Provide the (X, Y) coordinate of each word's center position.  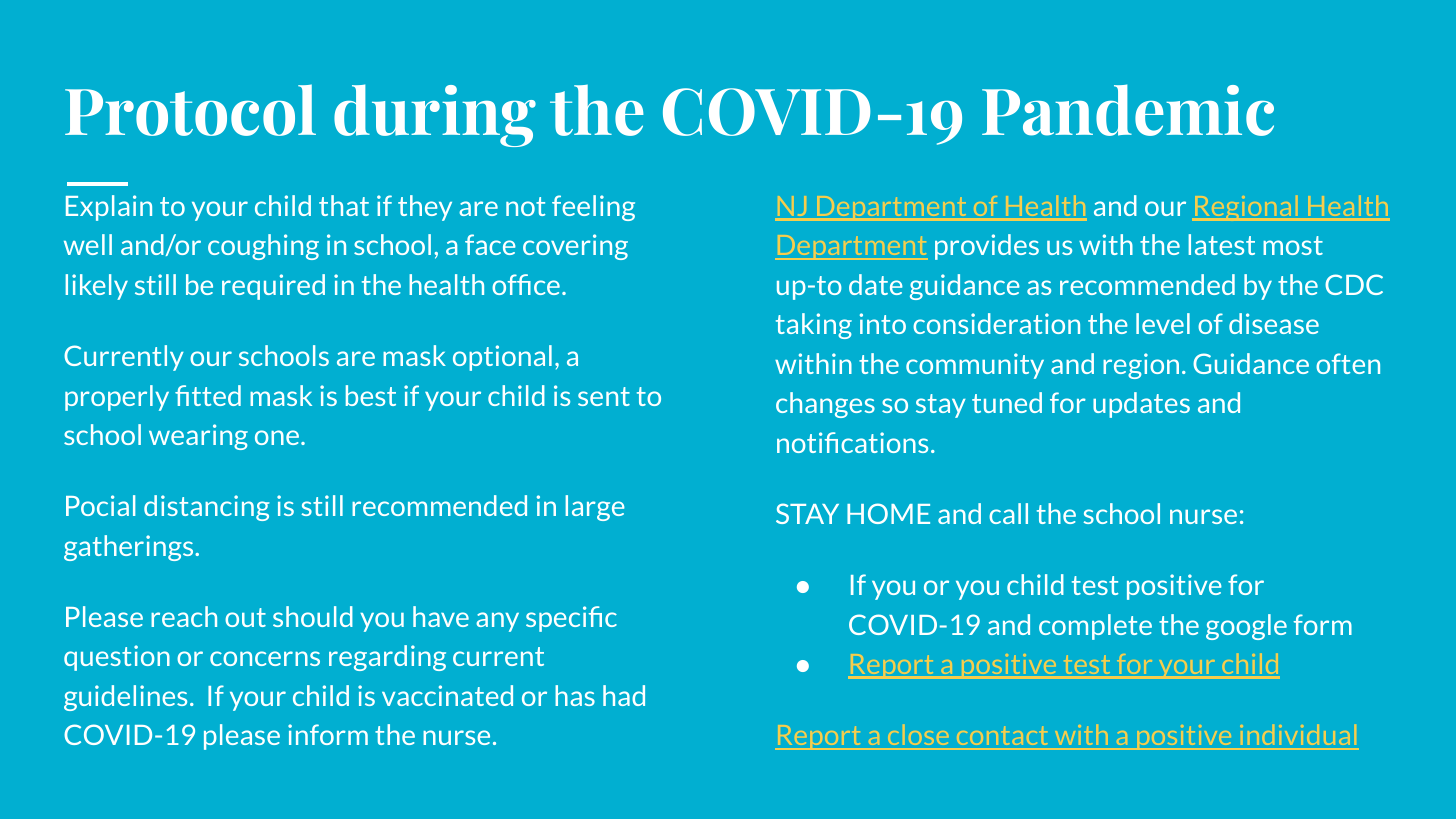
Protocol (190, 110)
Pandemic (1128, 110)
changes (825, 405)
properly (117, 398)
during (435, 115)
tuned (1007, 402)
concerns (265, 658)
